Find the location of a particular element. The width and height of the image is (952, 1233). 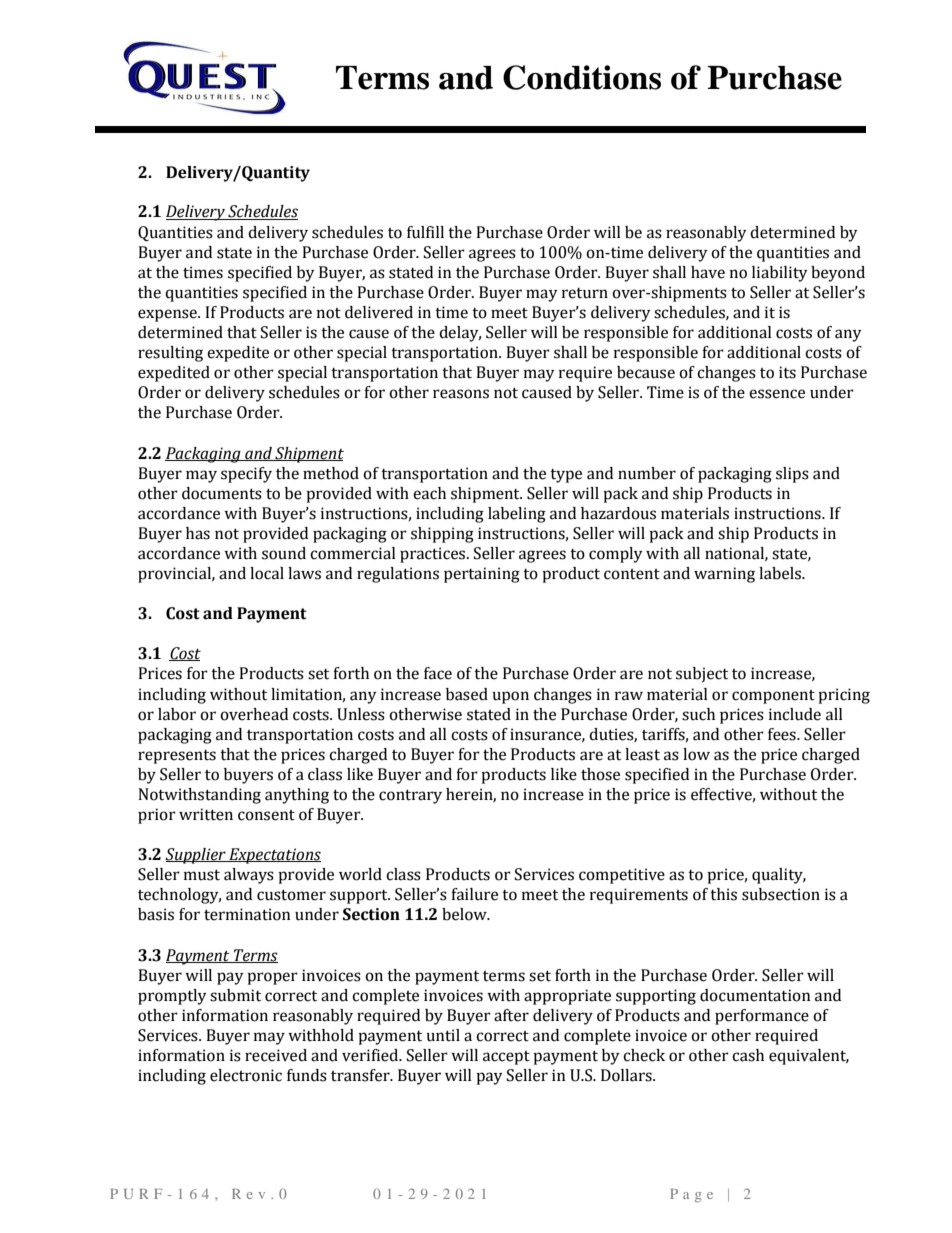

local is located at coordinates (267, 573).
